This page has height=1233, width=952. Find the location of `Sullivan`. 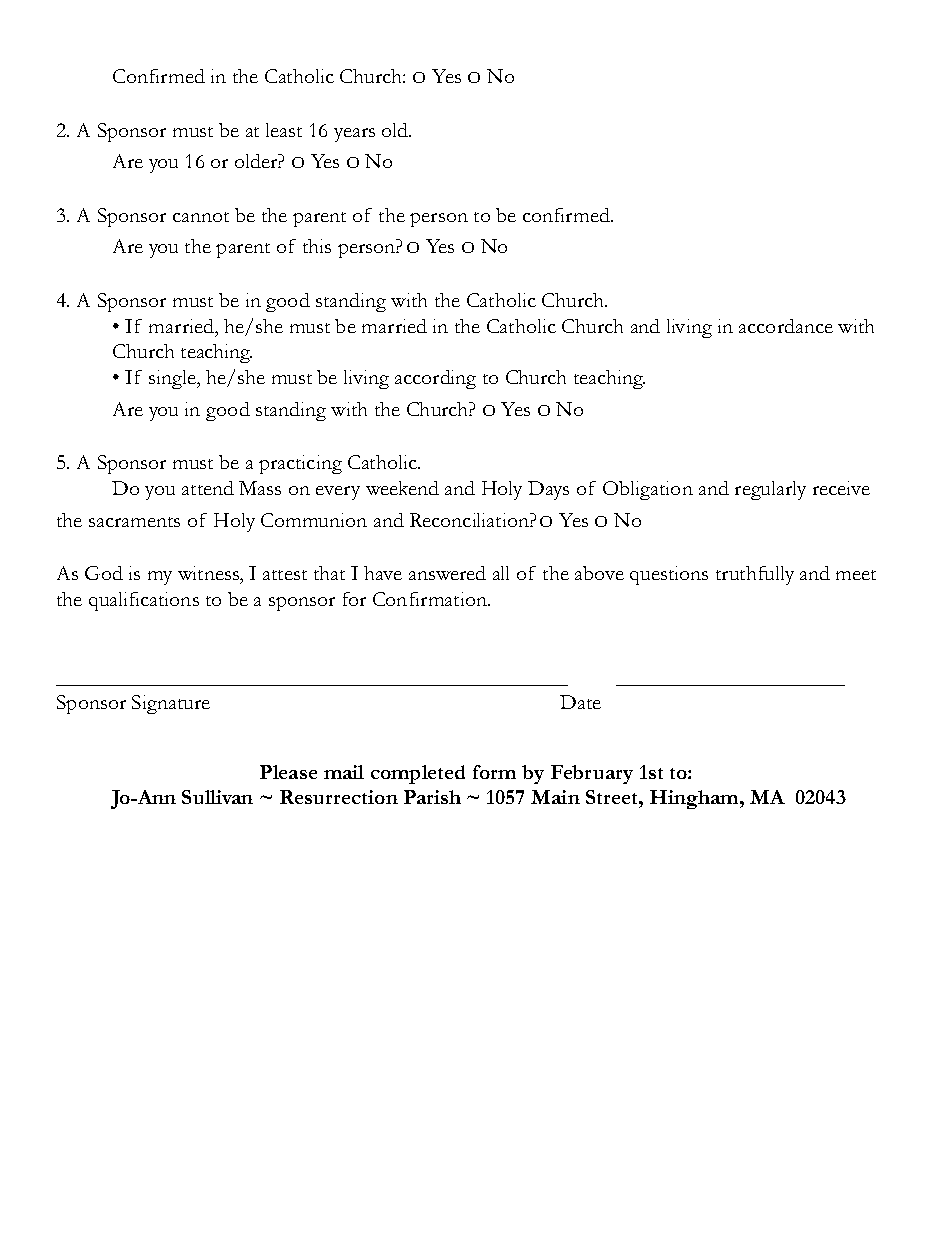

Sullivan is located at coordinates (217, 797).
